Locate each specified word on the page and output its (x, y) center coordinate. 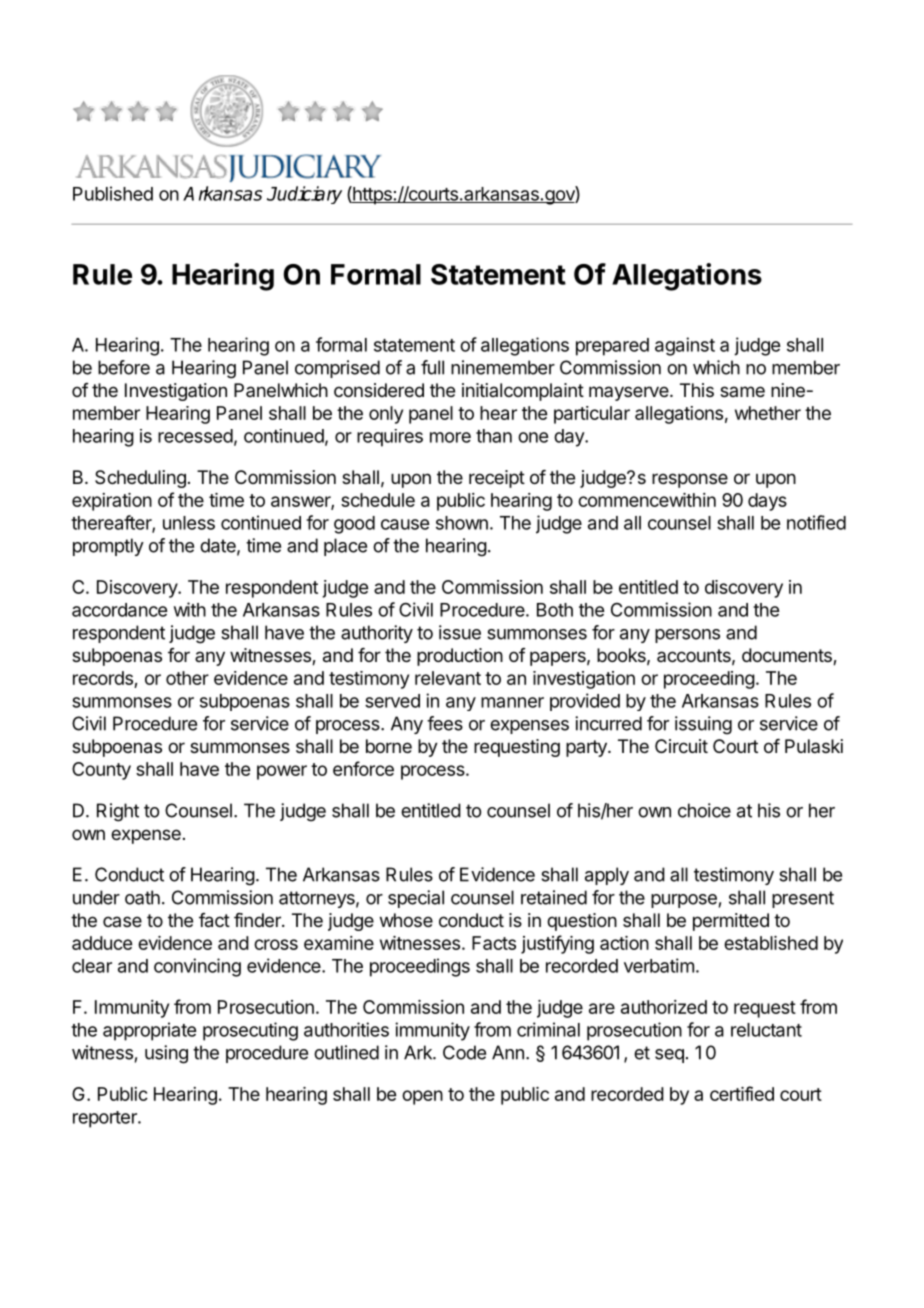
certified (742, 1093)
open (422, 1097)
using (166, 1054)
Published (113, 193)
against (685, 346)
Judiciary (304, 195)
